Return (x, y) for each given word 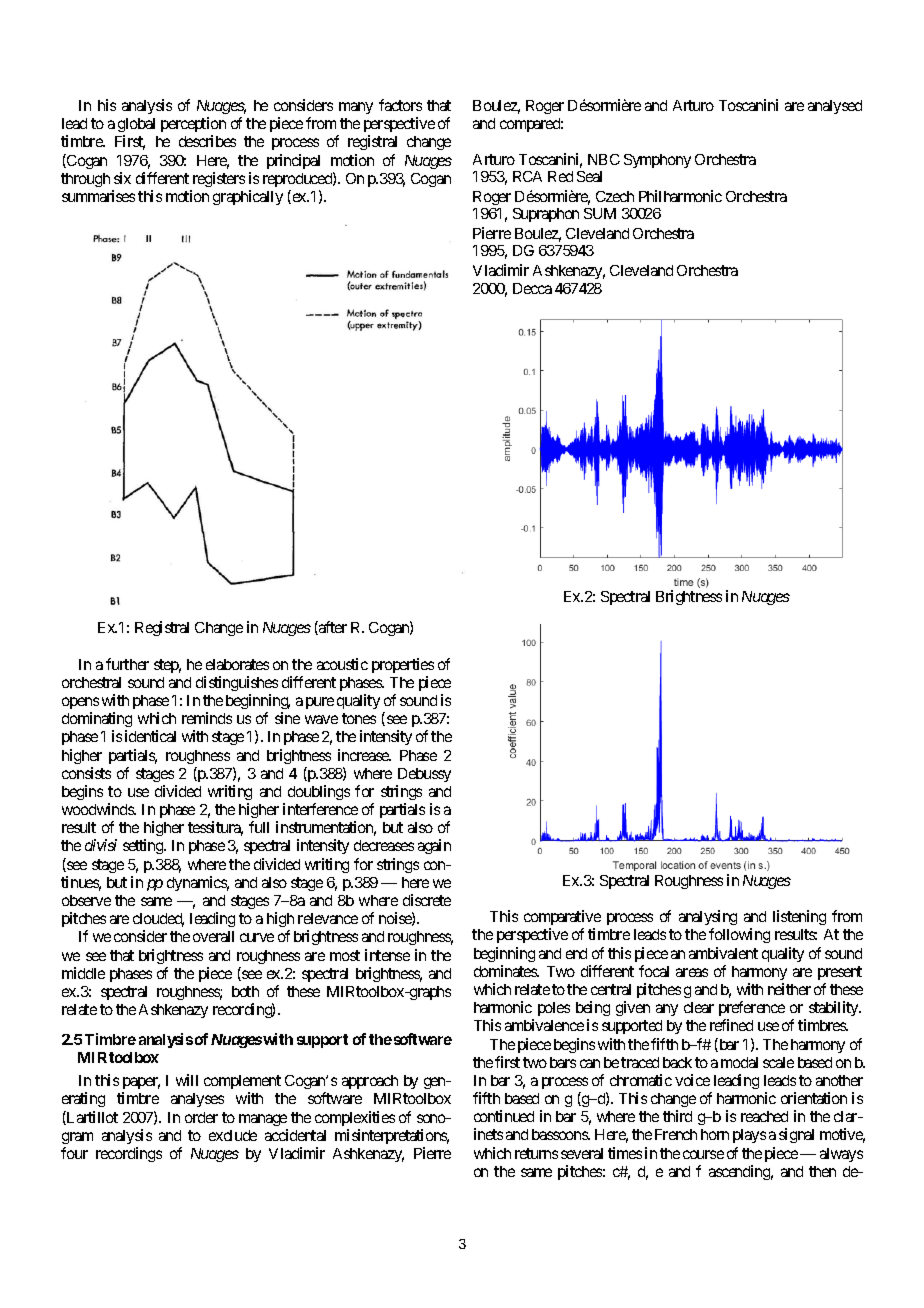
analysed (835, 107)
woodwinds (98, 809)
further (127, 664)
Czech (615, 196)
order (201, 1117)
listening (799, 917)
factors (400, 105)
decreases (384, 845)
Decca (532, 288)
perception (193, 124)
